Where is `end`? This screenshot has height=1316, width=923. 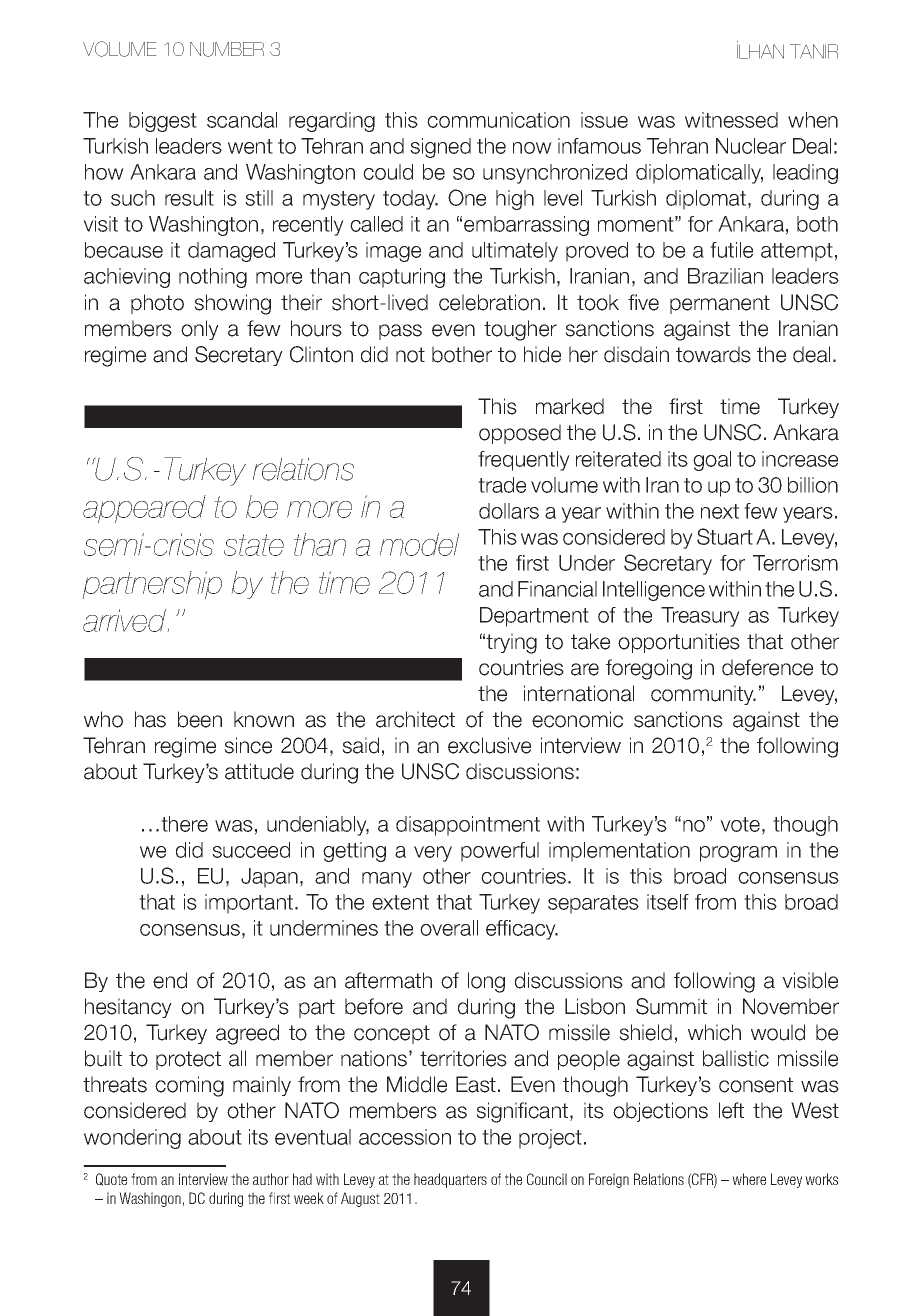
end is located at coordinates (170, 980).
